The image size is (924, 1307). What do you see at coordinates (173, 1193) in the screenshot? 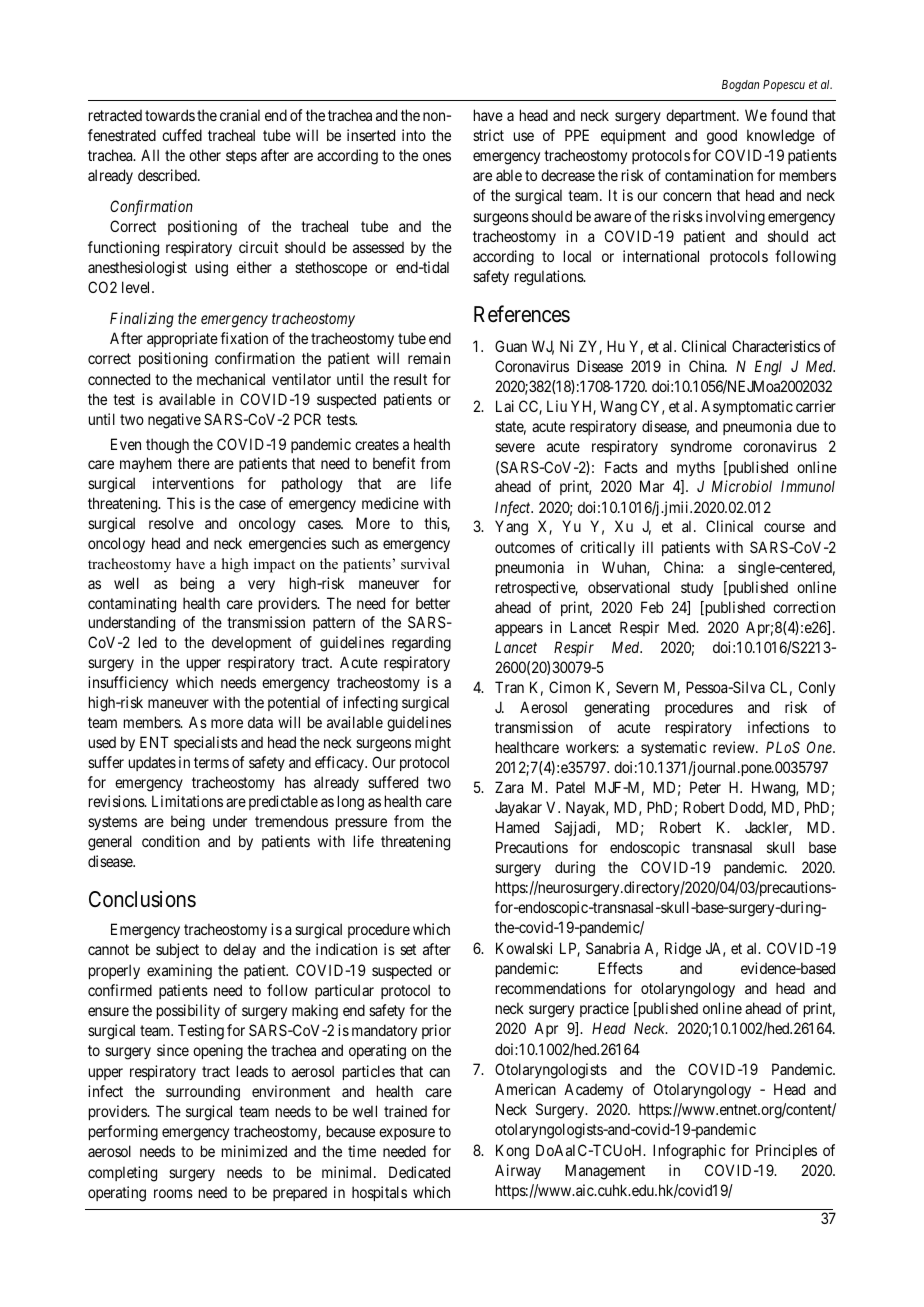
I see `rooms` at bounding box center [173, 1193].
